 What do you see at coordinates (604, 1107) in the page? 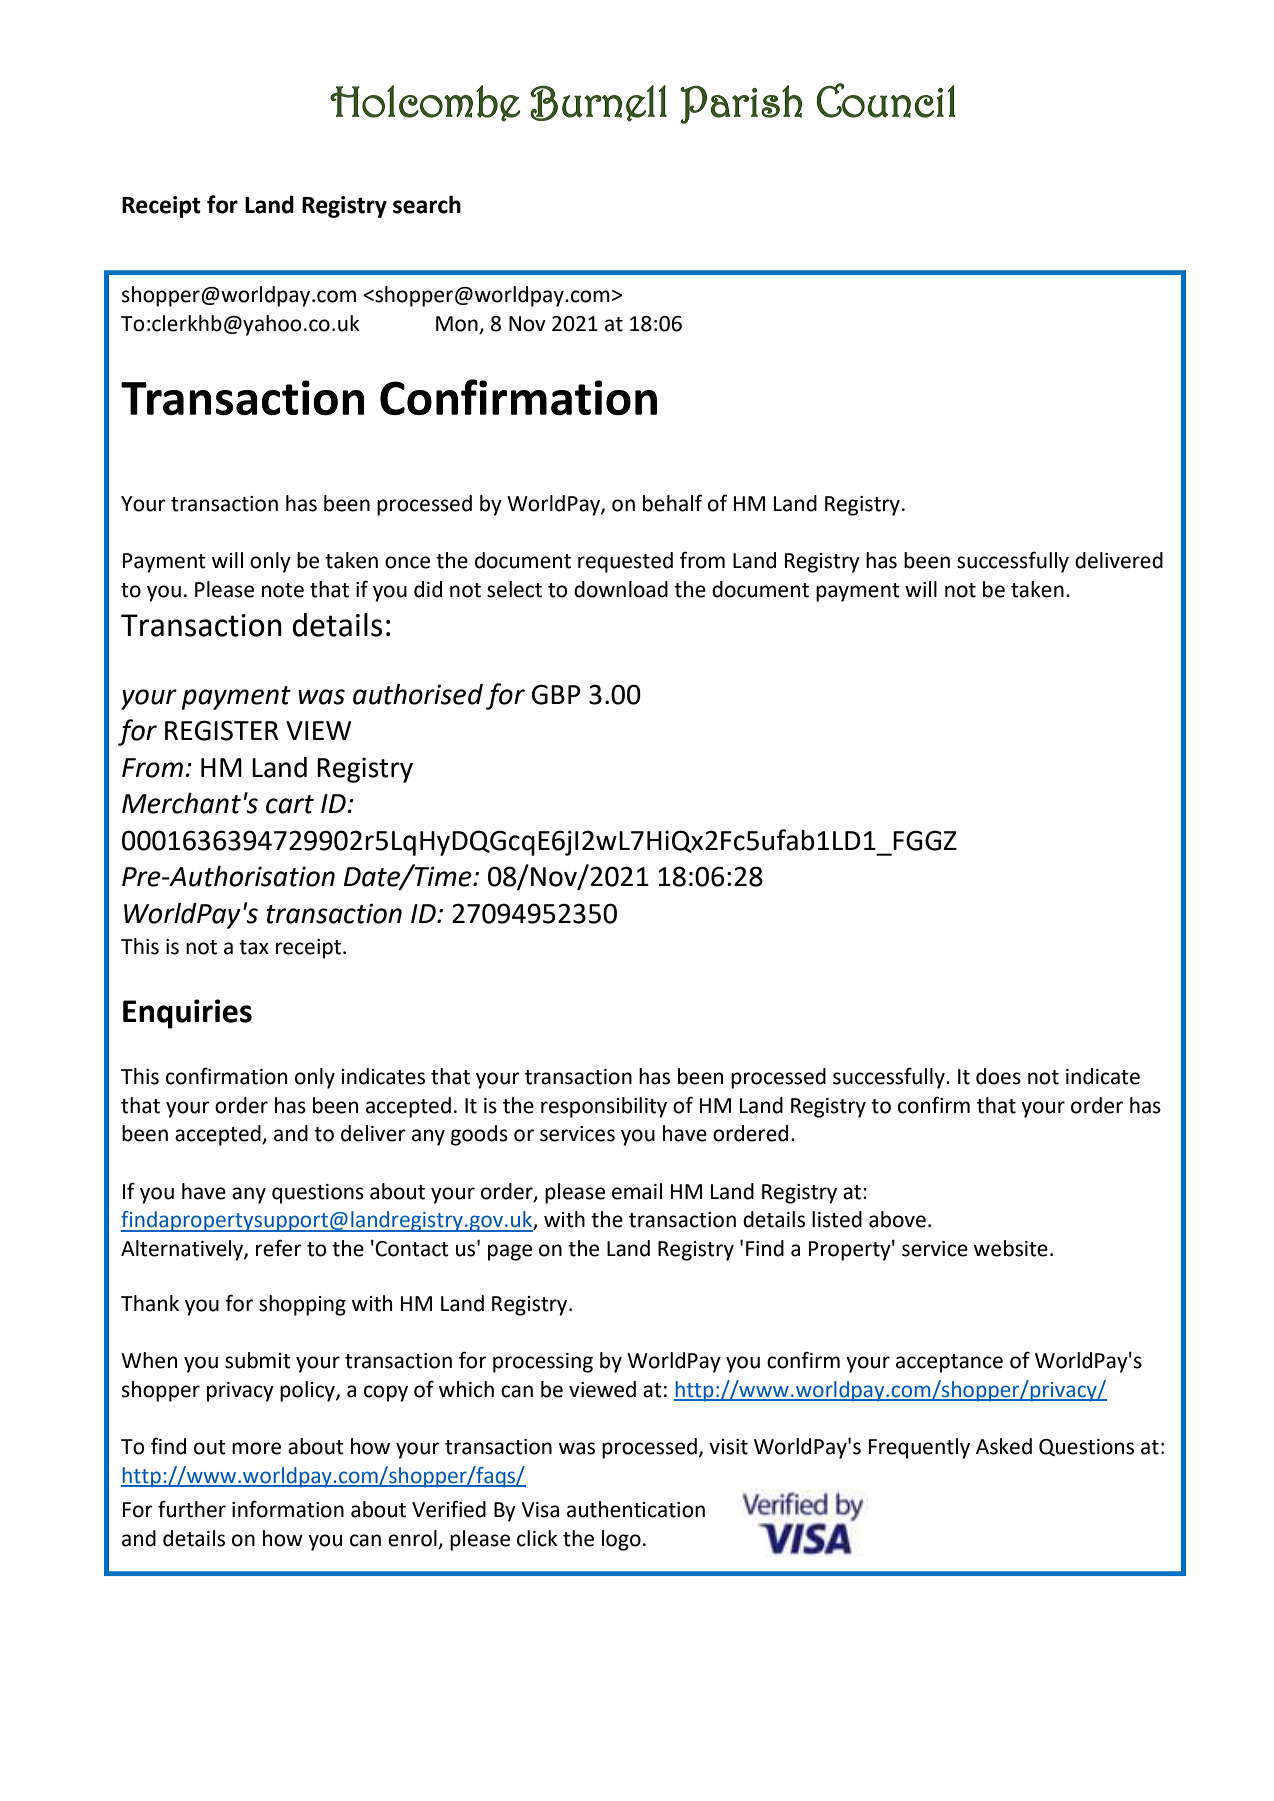
I see `responsibility` at bounding box center [604, 1107].
